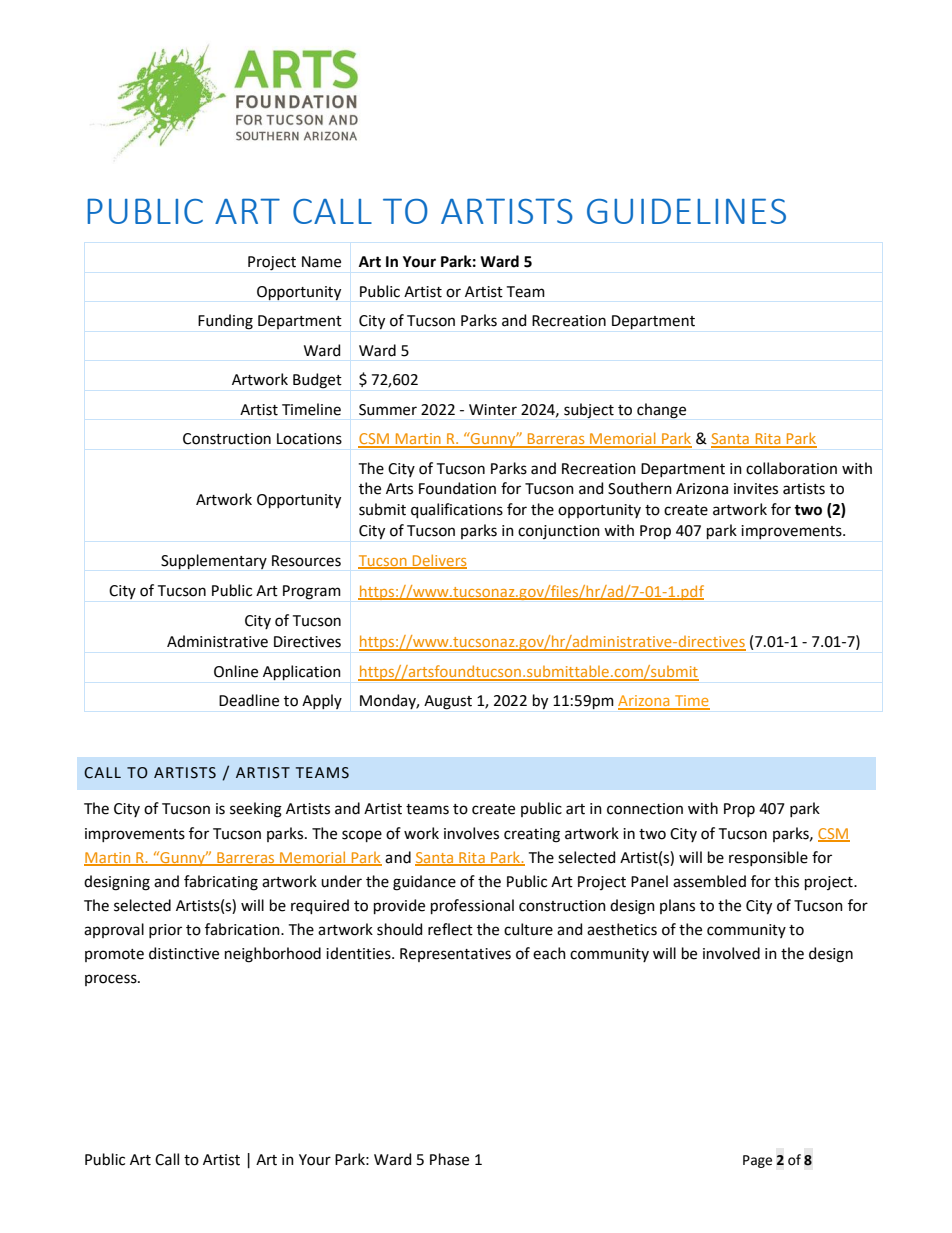 The image size is (952, 1233). What do you see at coordinates (449, 1159) in the document?
I see `Phase` at bounding box center [449, 1159].
